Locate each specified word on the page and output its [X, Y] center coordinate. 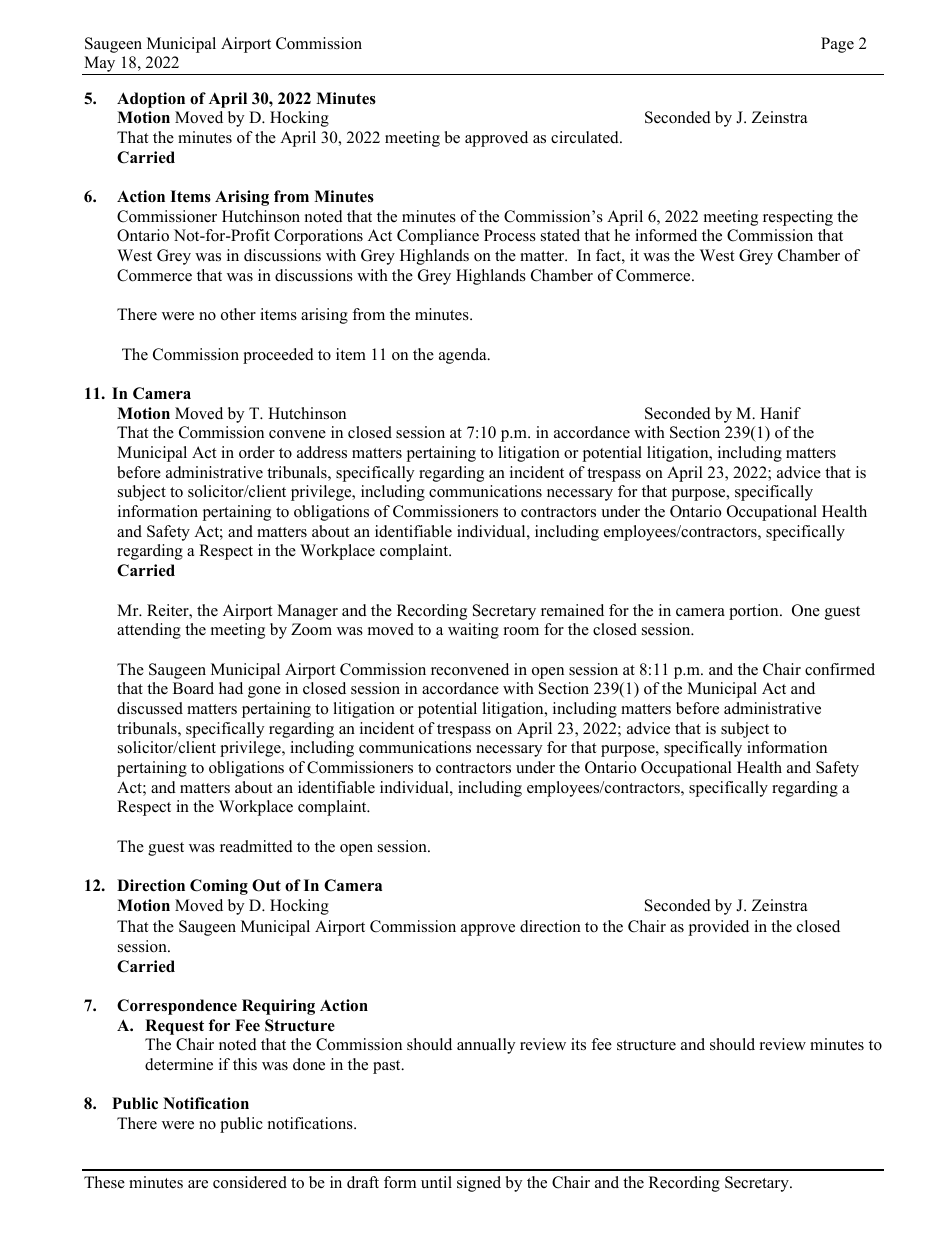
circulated [586, 137]
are [198, 1184]
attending [149, 631]
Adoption [151, 100]
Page [837, 45]
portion [755, 612]
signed [479, 1184]
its [578, 1044]
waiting [473, 631]
